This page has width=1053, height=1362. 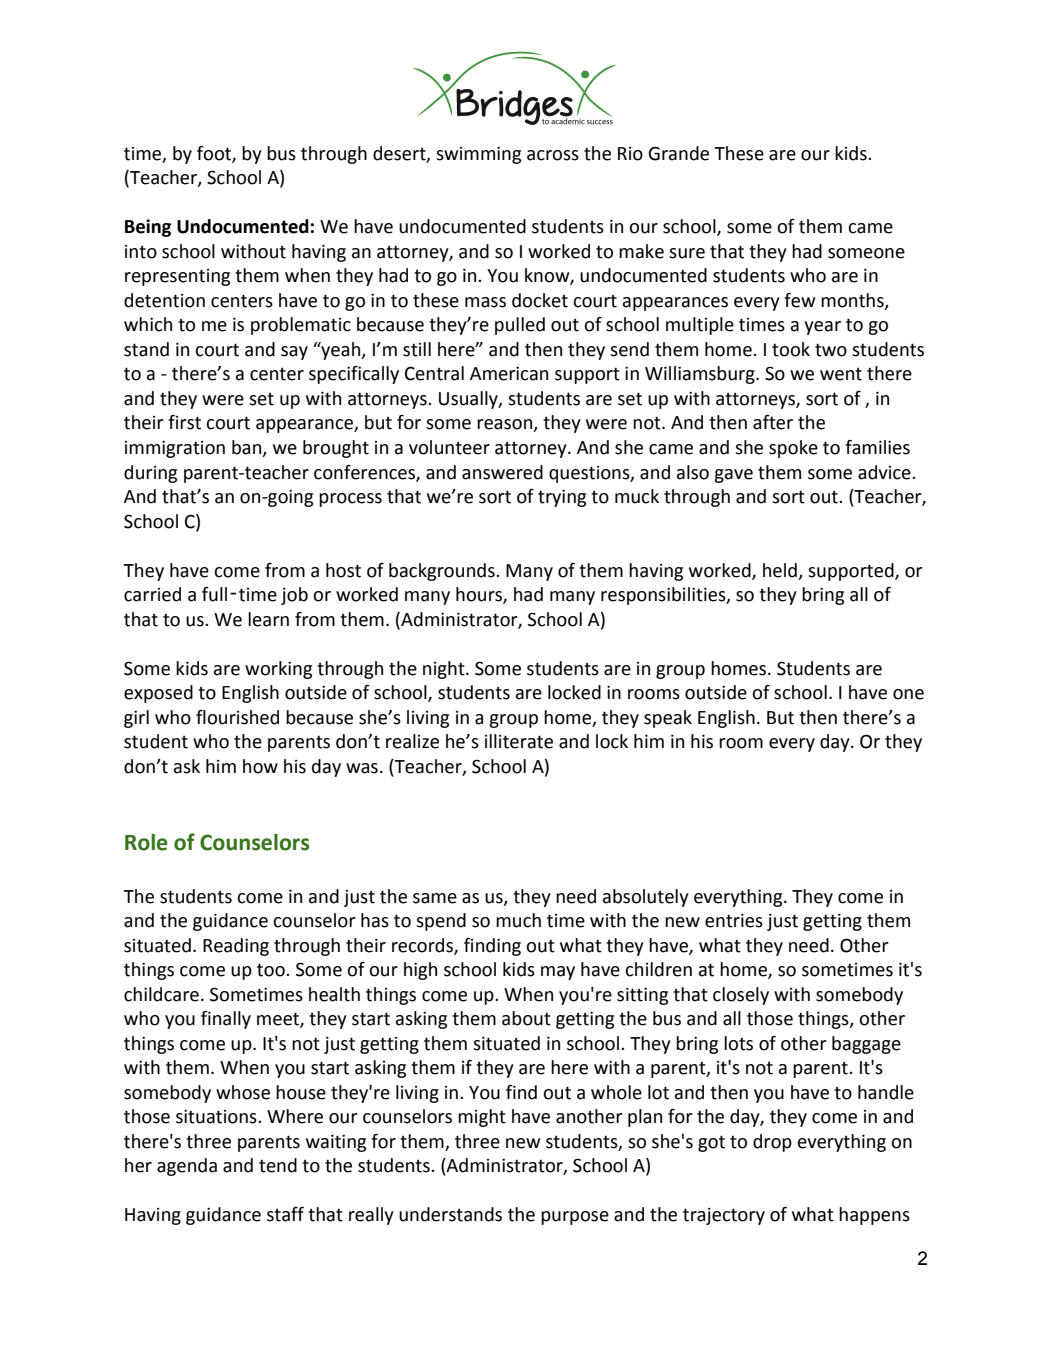 What do you see at coordinates (268, 619) in the page?
I see `learn` at bounding box center [268, 619].
